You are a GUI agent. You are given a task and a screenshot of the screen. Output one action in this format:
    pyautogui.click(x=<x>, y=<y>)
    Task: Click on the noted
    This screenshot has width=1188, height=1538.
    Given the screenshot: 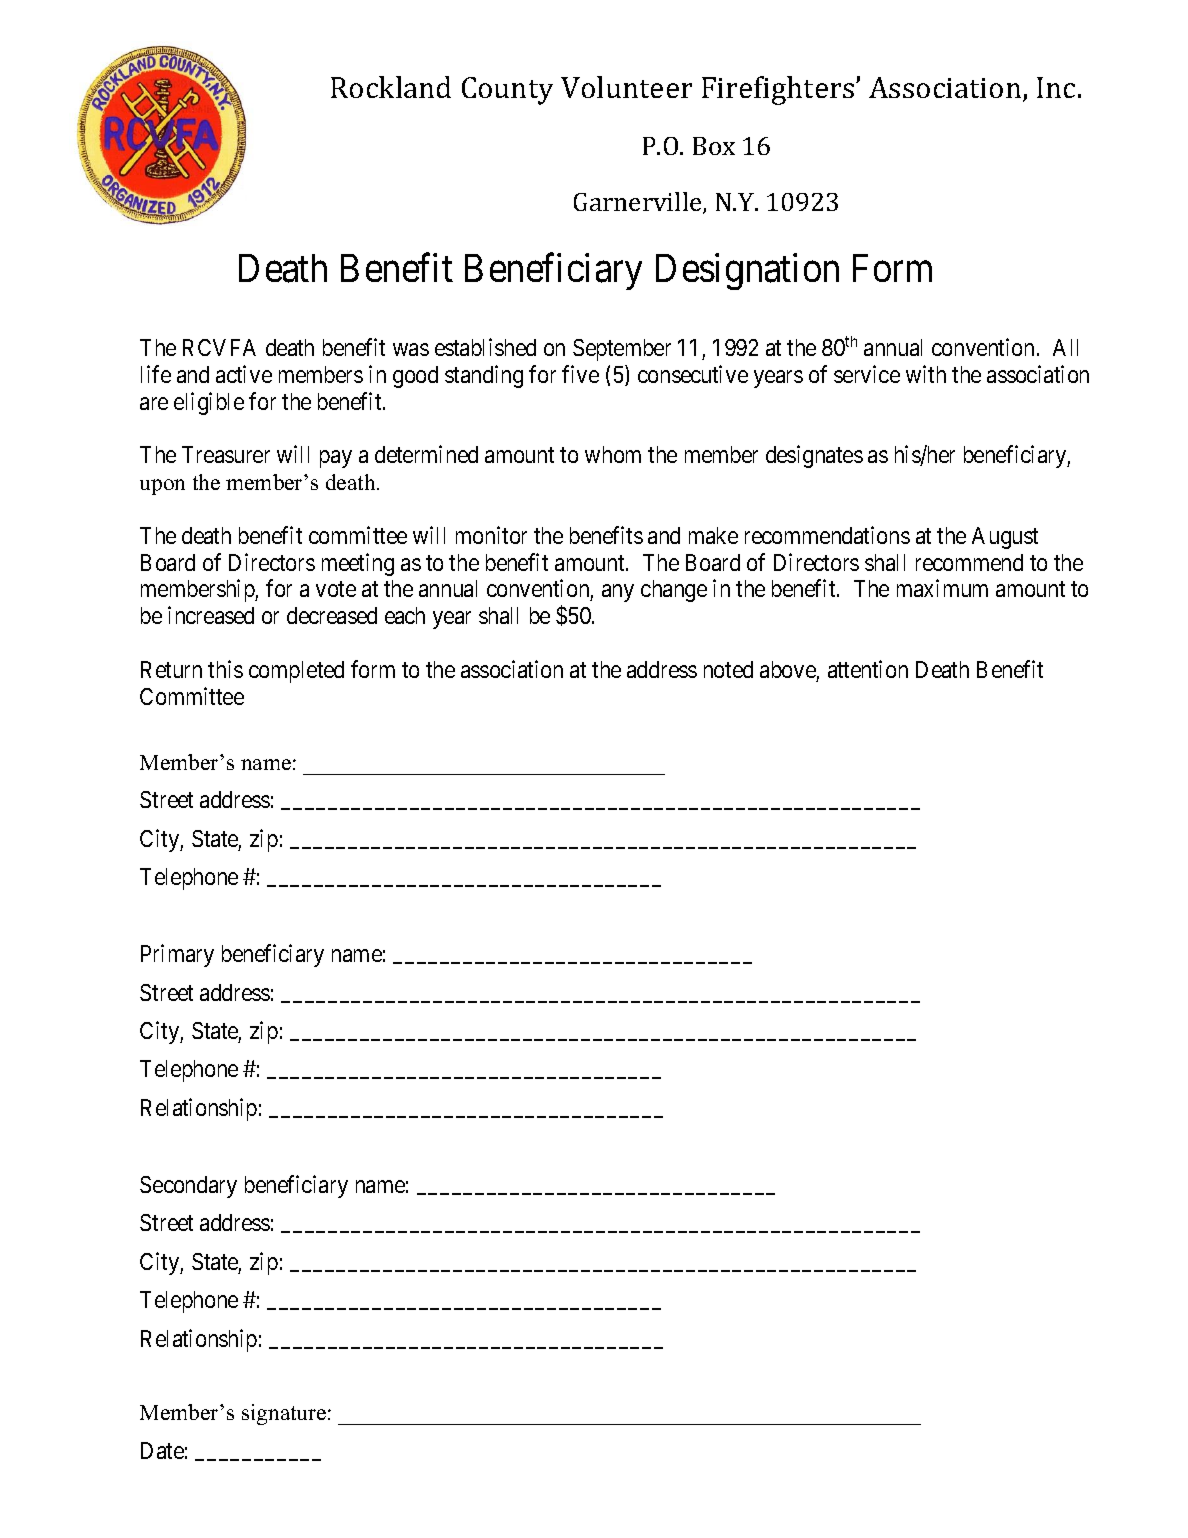 What is the action you would take?
    pyautogui.click(x=728, y=669)
